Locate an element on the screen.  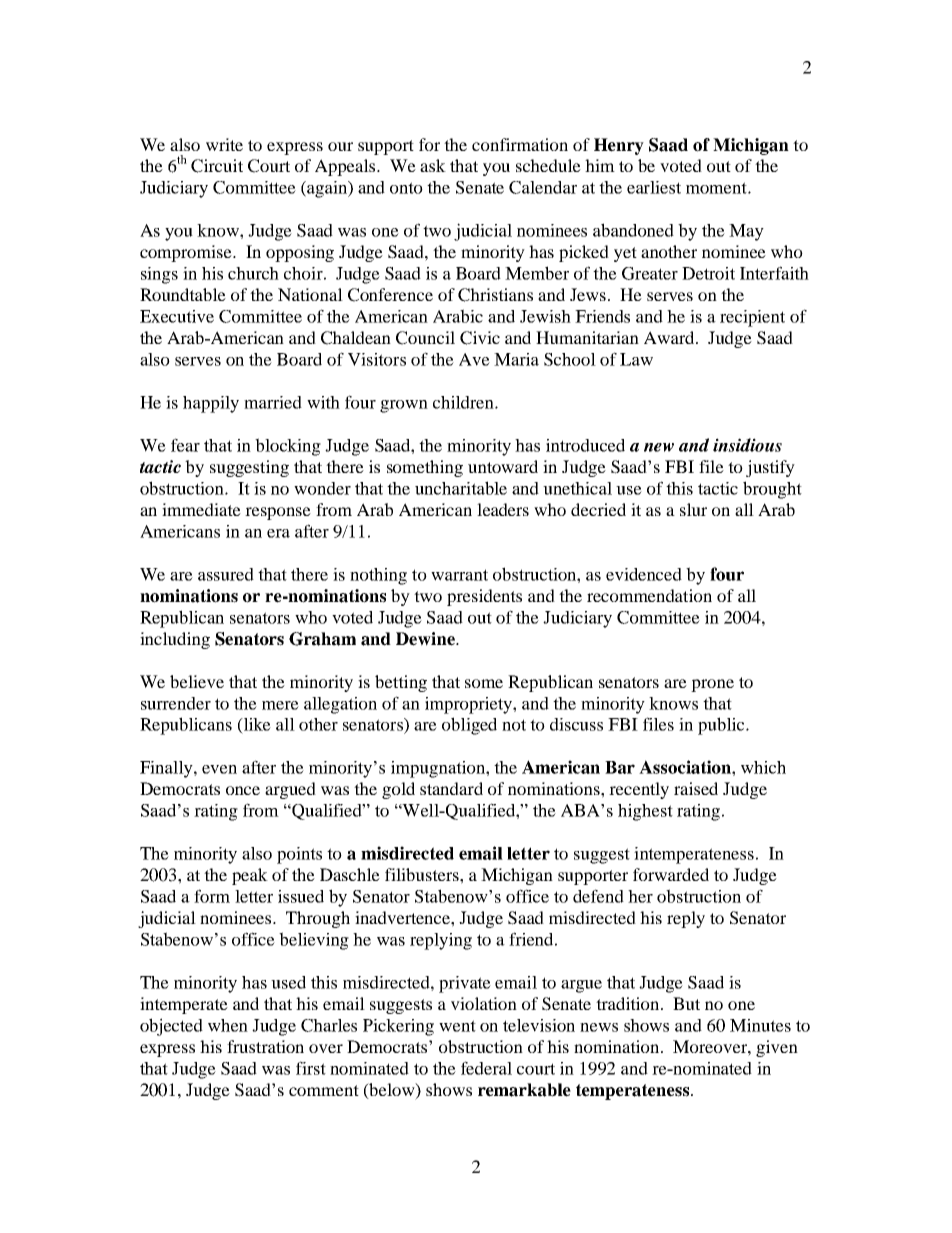
peak is located at coordinates (250, 876).
